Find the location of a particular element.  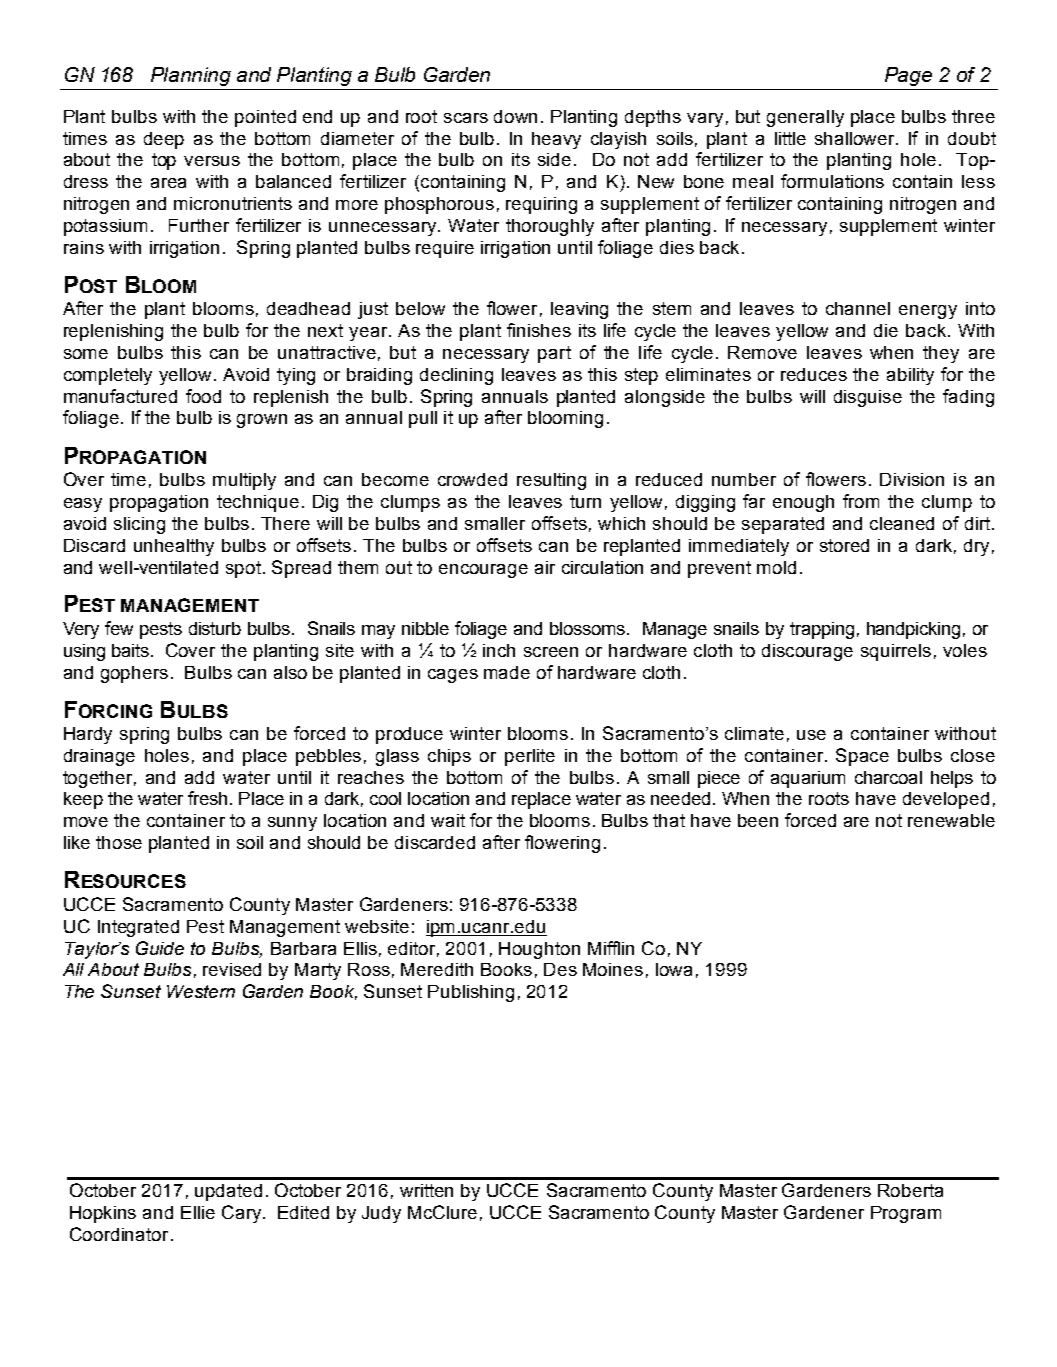

resulting is located at coordinates (551, 481).
